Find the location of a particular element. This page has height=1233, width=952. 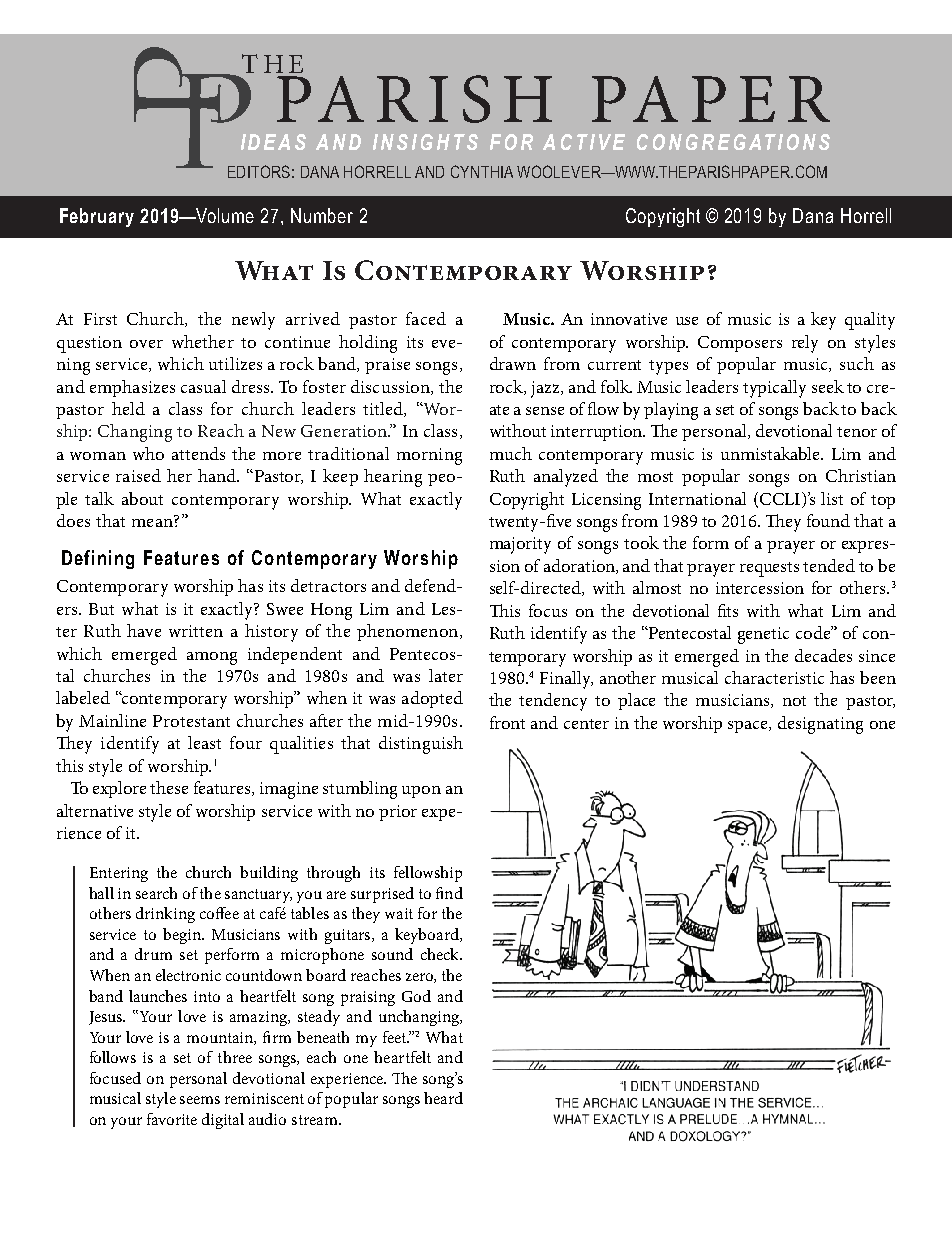

list is located at coordinates (832, 498).
